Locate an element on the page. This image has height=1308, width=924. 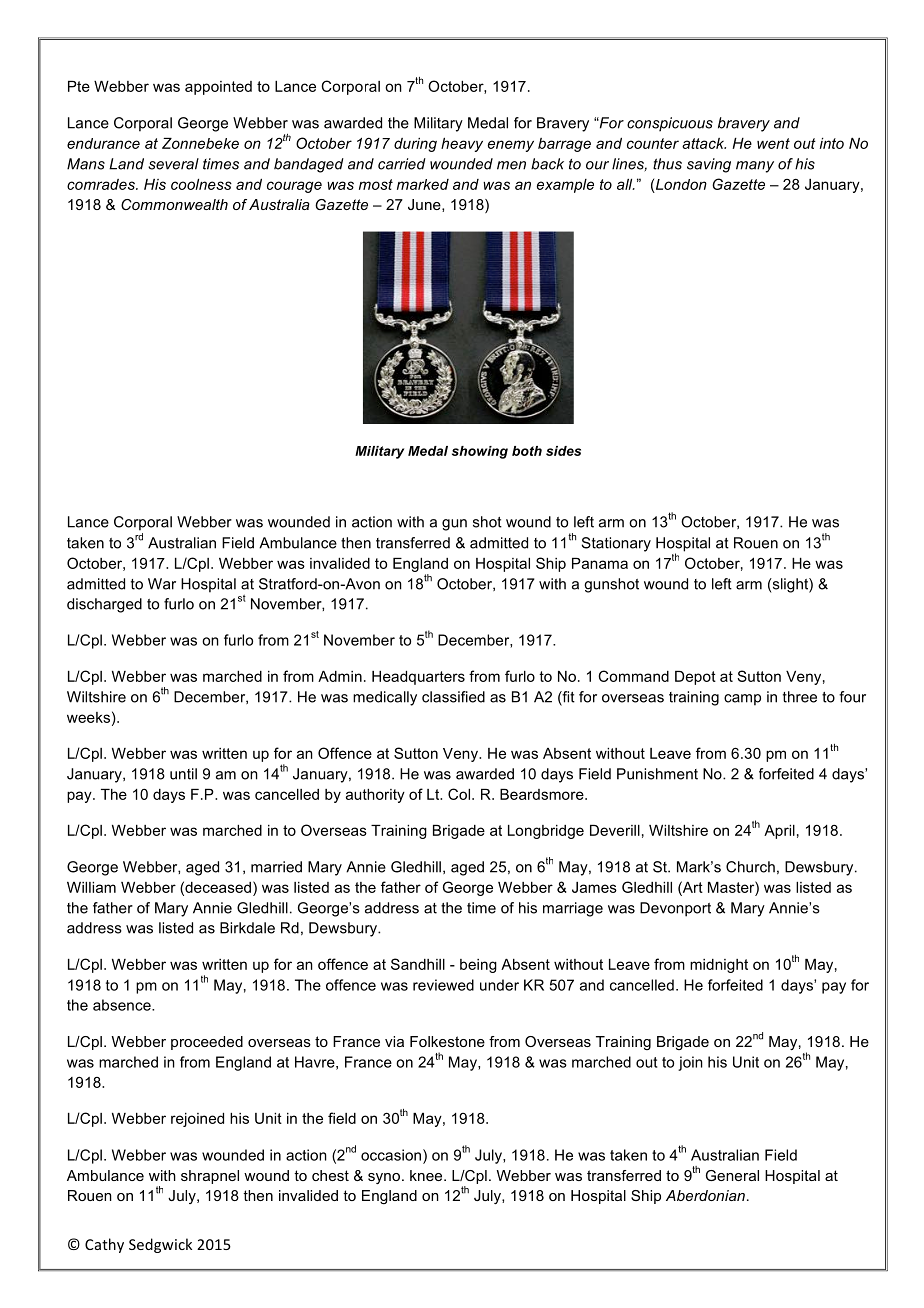
several is located at coordinates (173, 164).
